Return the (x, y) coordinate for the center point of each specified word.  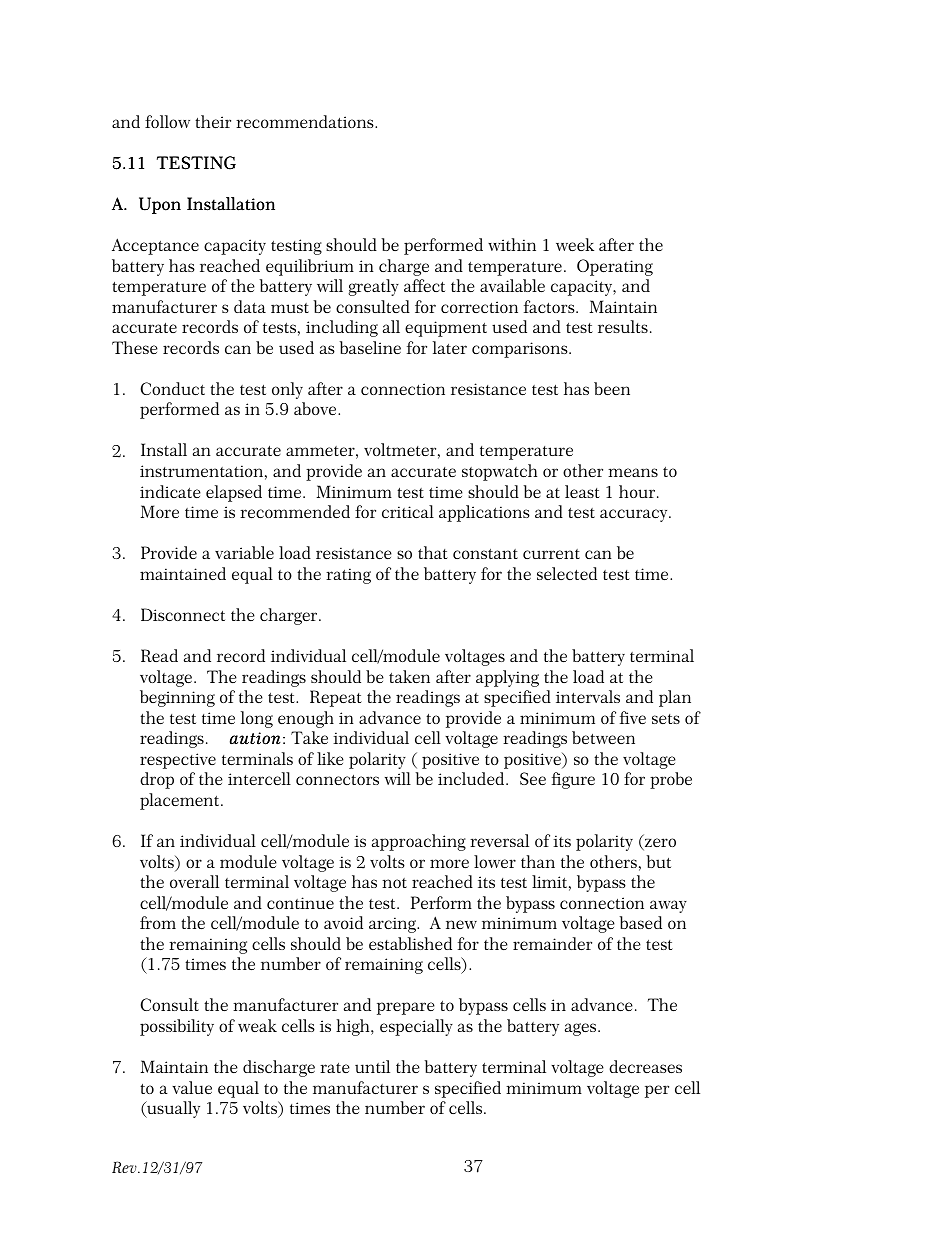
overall (194, 881)
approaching (419, 842)
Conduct (173, 388)
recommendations (306, 121)
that (433, 552)
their (213, 121)
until (372, 1066)
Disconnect (183, 614)
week (575, 244)
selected (567, 573)
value (192, 1087)
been (612, 388)
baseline (370, 347)
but (659, 861)
